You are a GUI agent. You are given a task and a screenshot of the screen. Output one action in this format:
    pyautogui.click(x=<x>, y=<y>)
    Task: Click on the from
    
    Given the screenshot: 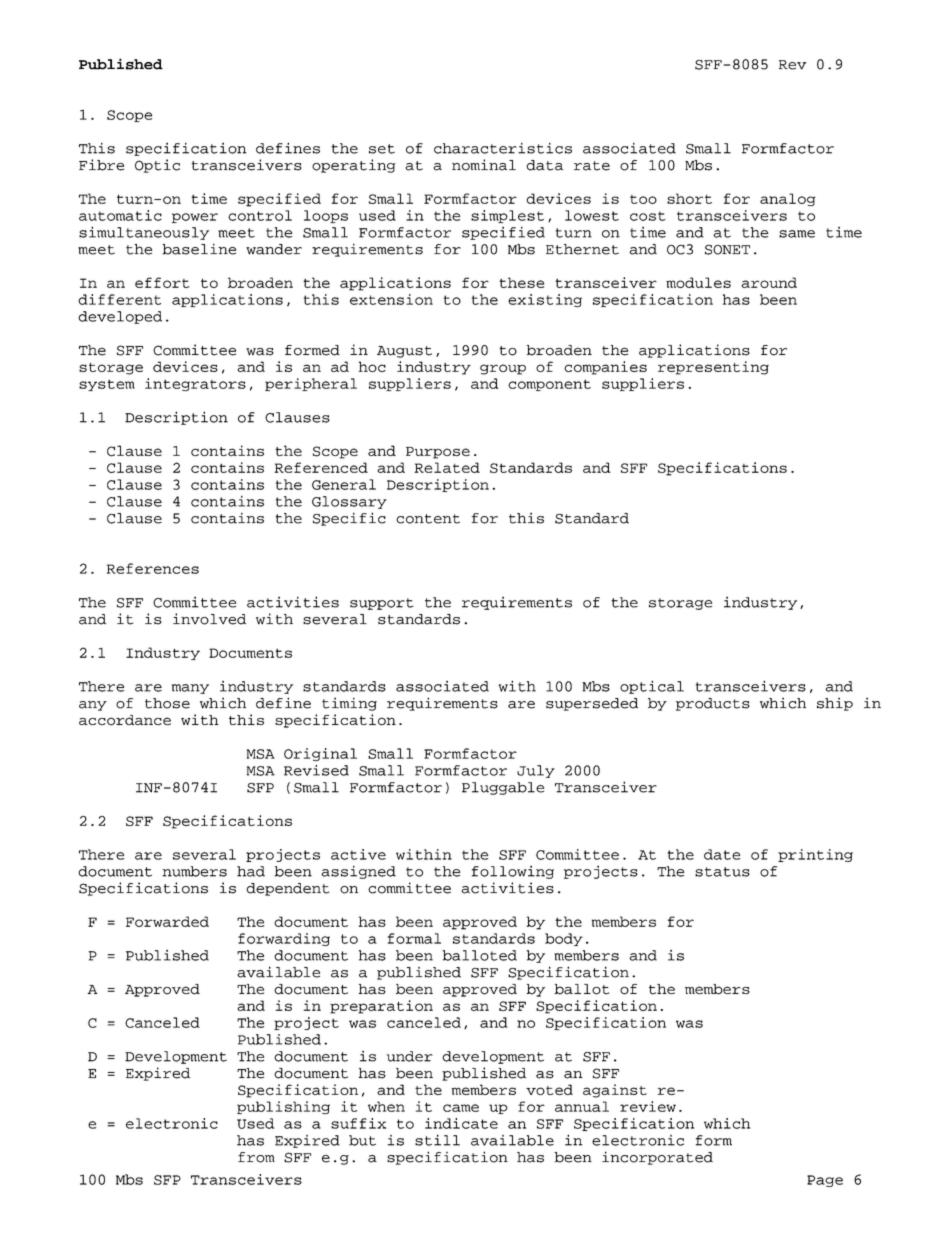 What is the action you would take?
    pyautogui.click(x=256, y=1157)
